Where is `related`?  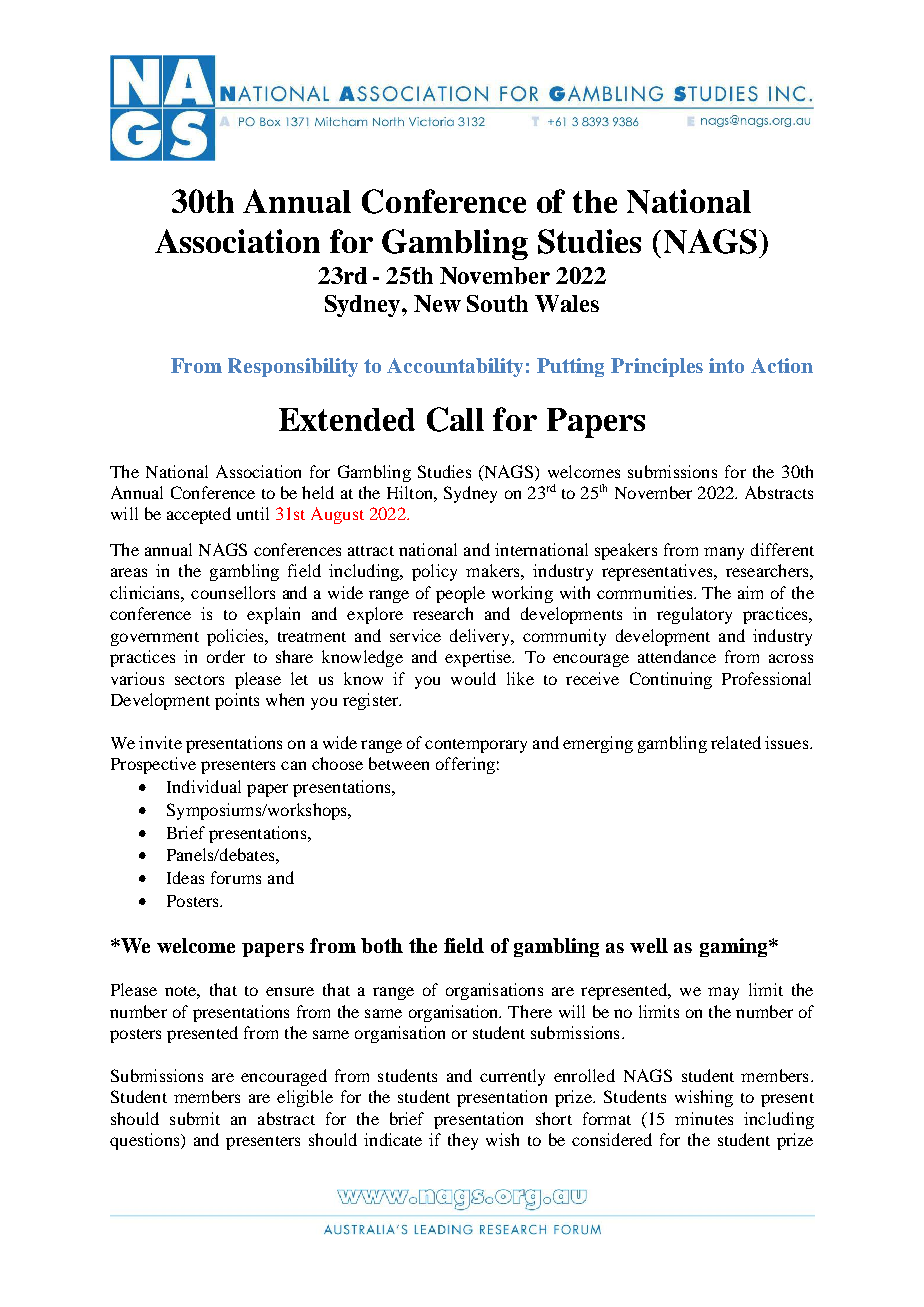
related is located at coordinates (736, 742).
